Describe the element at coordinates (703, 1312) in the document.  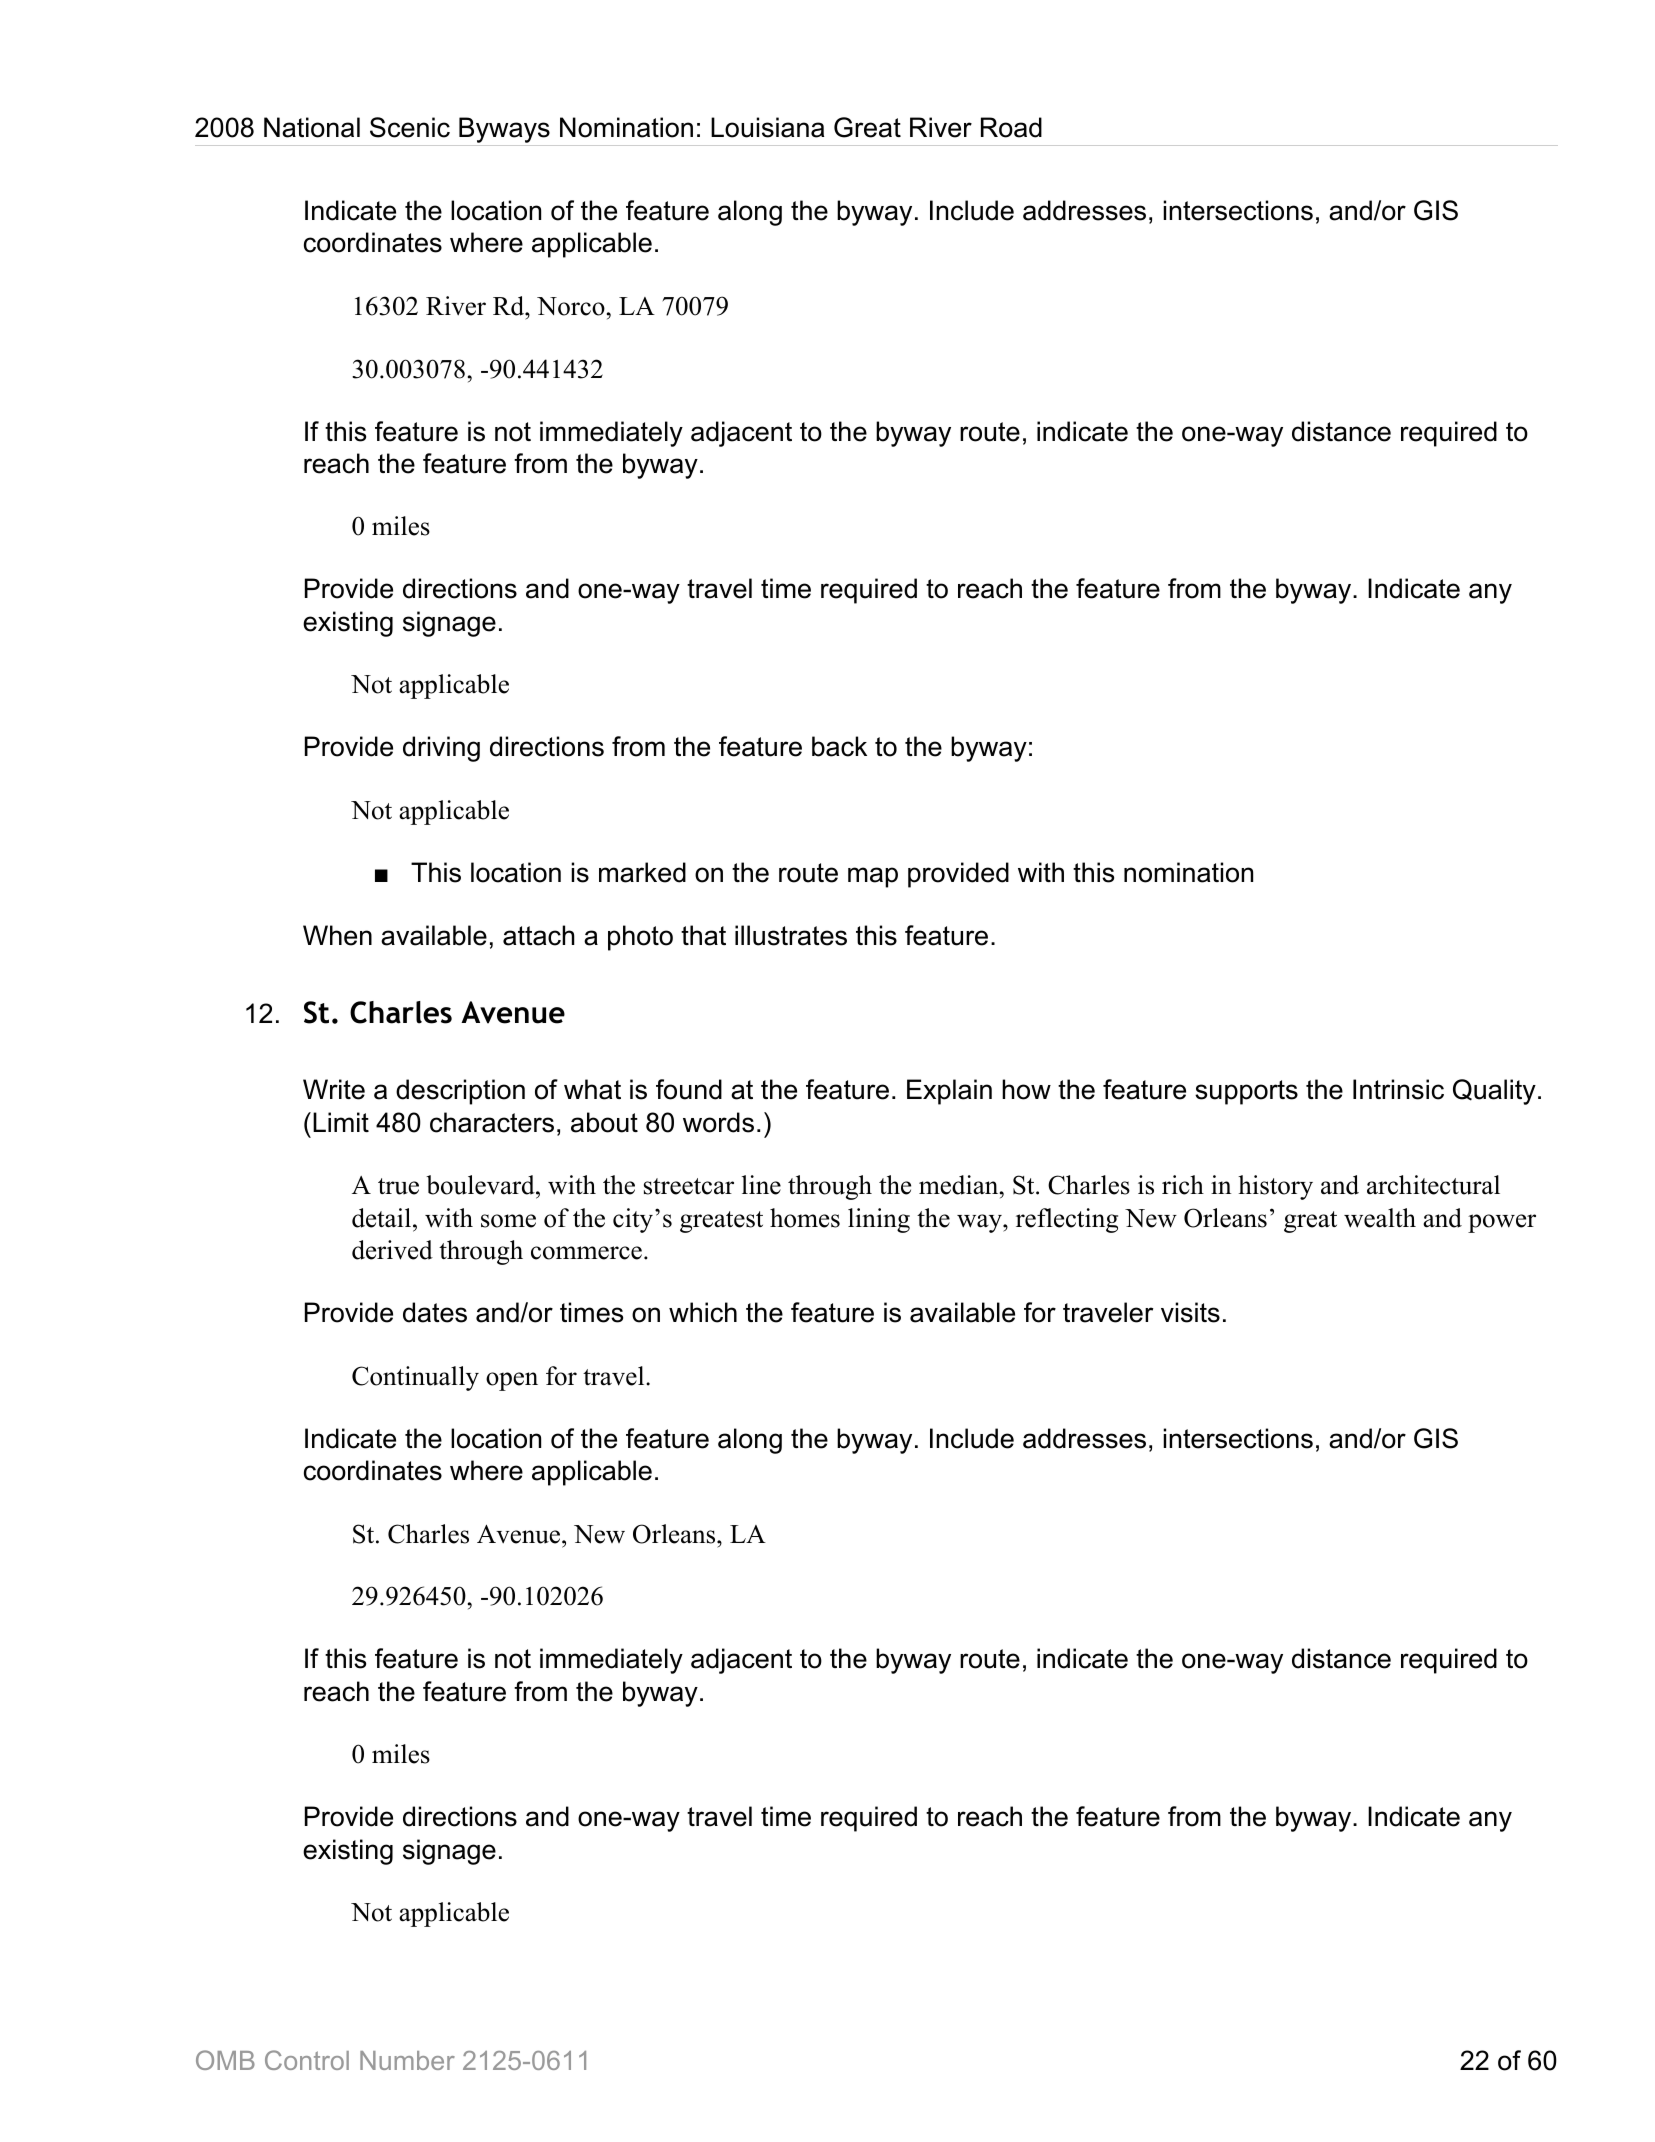
I see `which` at that location.
